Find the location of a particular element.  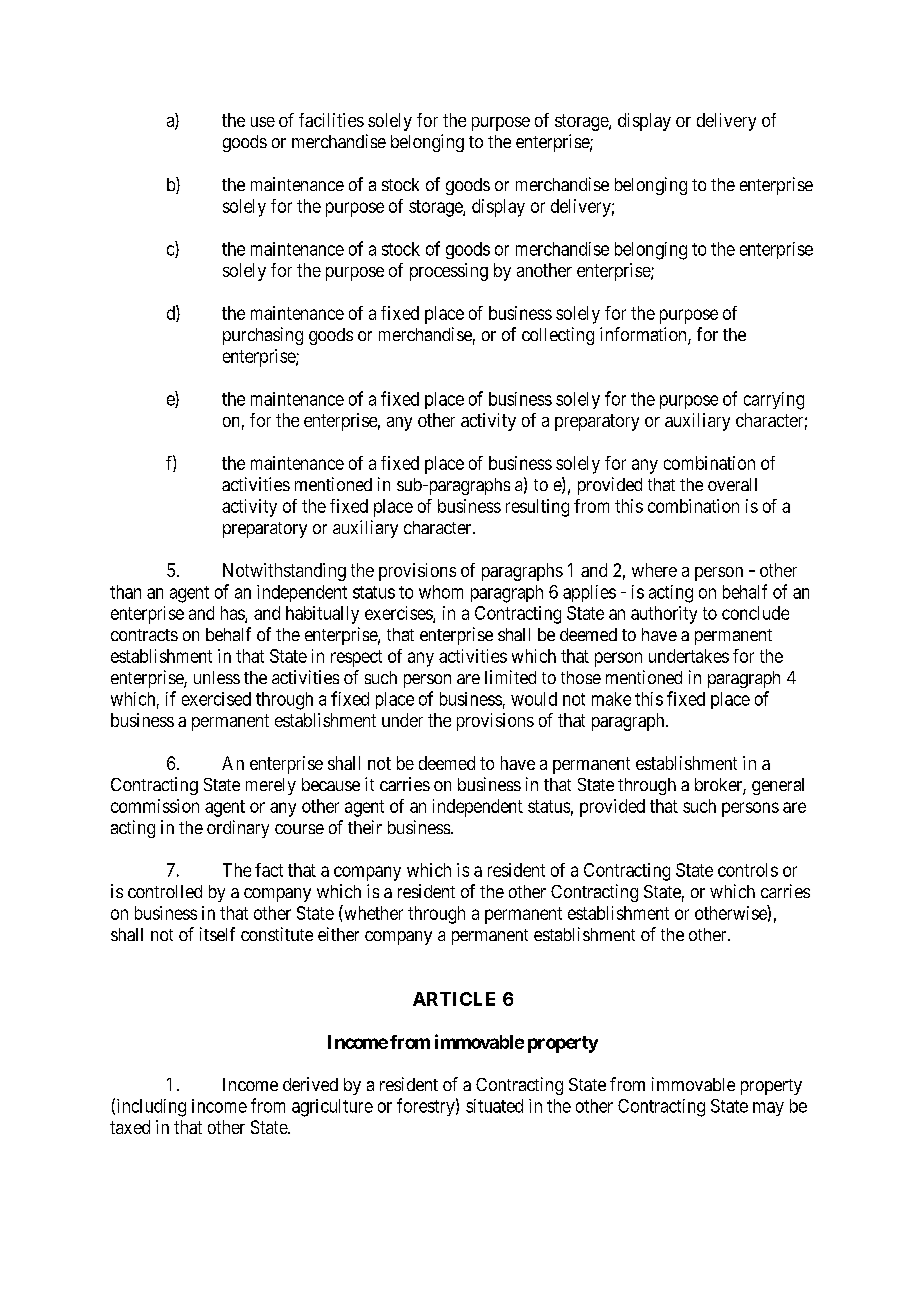

purchasing is located at coordinates (263, 336).
